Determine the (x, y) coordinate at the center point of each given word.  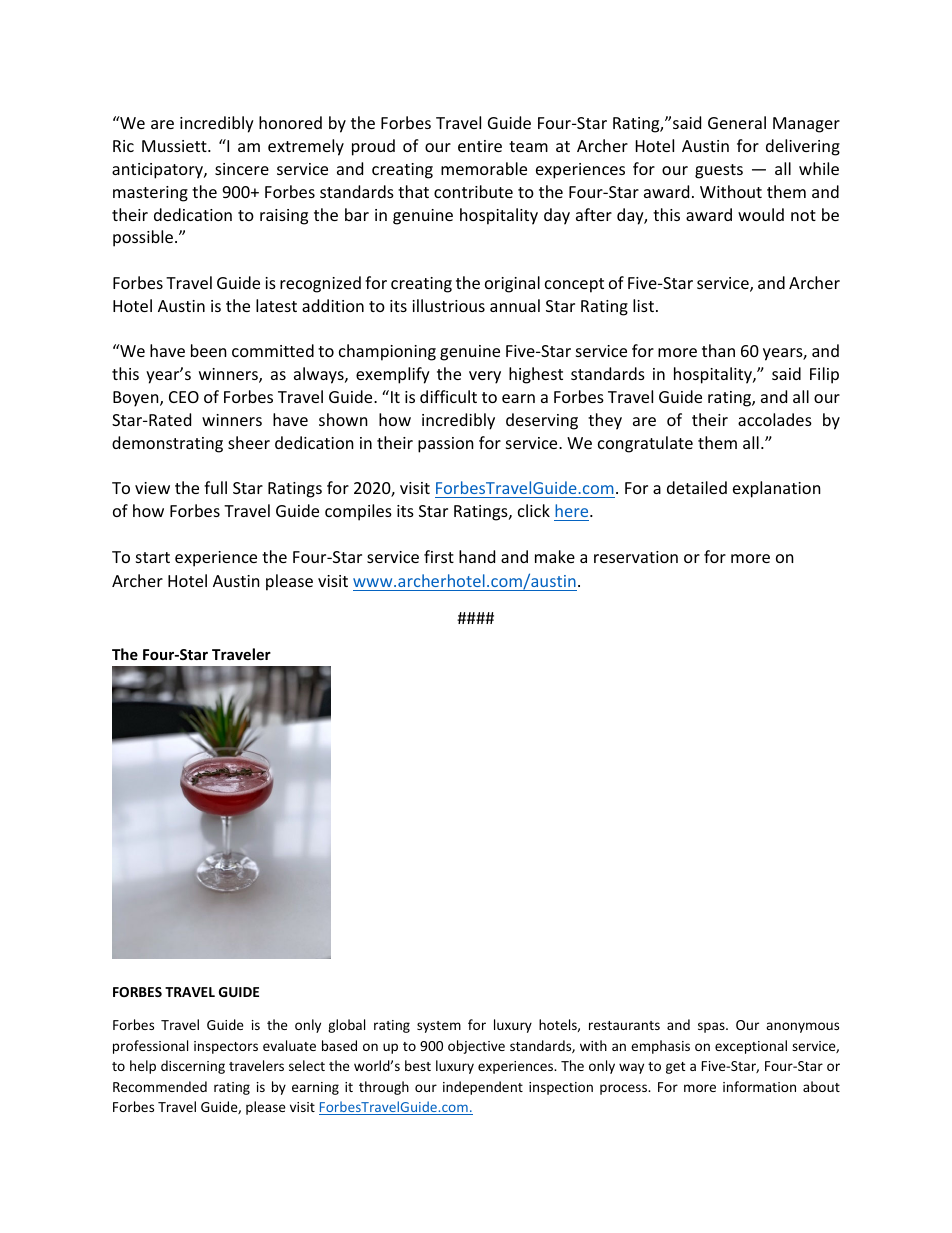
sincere (242, 169)
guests (719, 171)
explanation (777, 489)
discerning (193, 1067)
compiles (358, 512)
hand (477, 556)
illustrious (448, 305)
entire (480, 146)
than (718, 350)
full (215, 487)
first (439, 556)
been (209, 350)
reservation (636, 557)
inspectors (226, 1047)
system (439, 1027)
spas (712, 1027)
